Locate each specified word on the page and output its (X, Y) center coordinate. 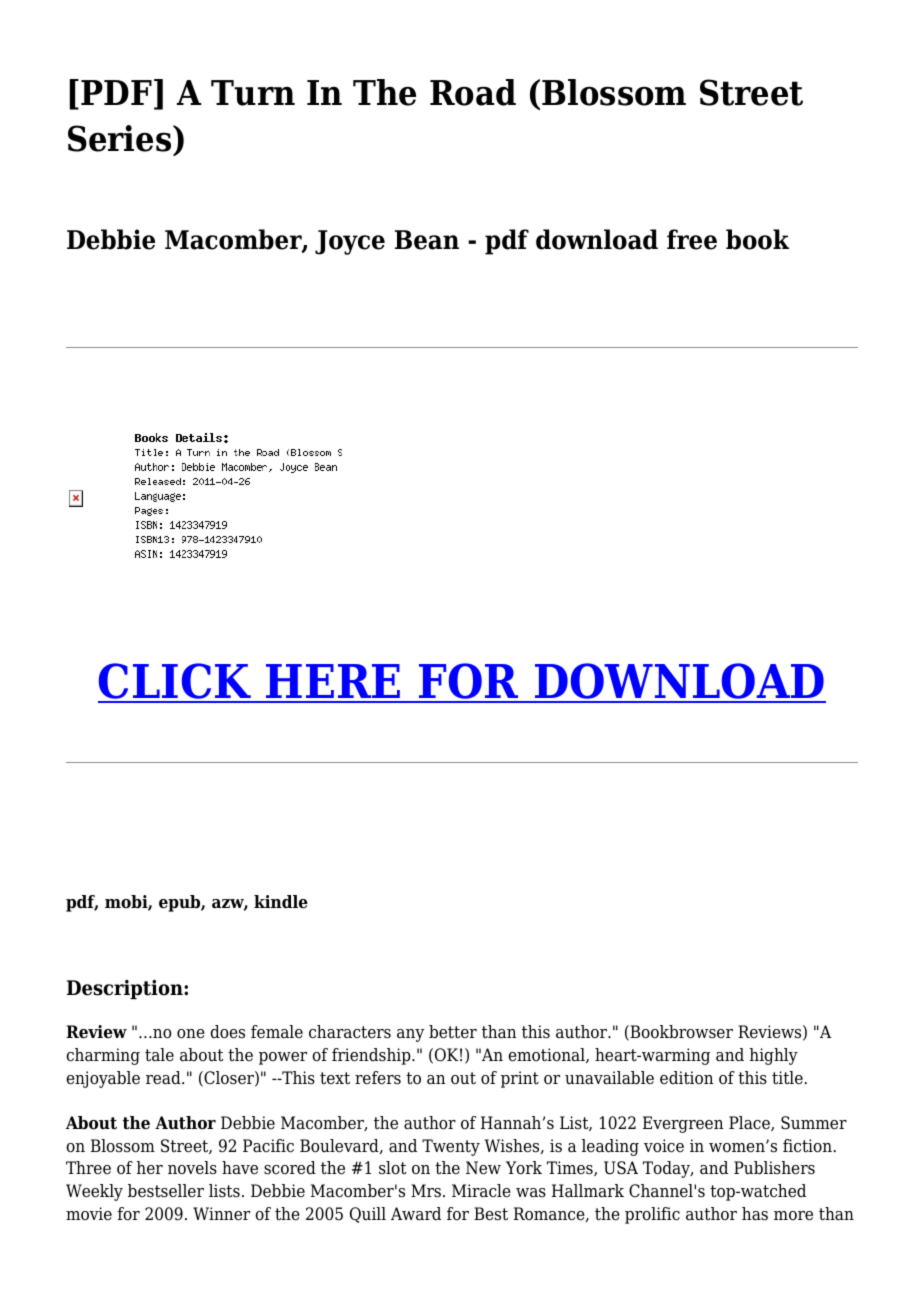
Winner (221, 1214)
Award (416, 1213)
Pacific (268, 1146)
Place (750, 1123)
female (277, 1032)
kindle (281, 902)
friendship (372, 1056)
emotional (547, 1055)
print (520, 1079)
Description (126, 989)
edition (687, 1078)
